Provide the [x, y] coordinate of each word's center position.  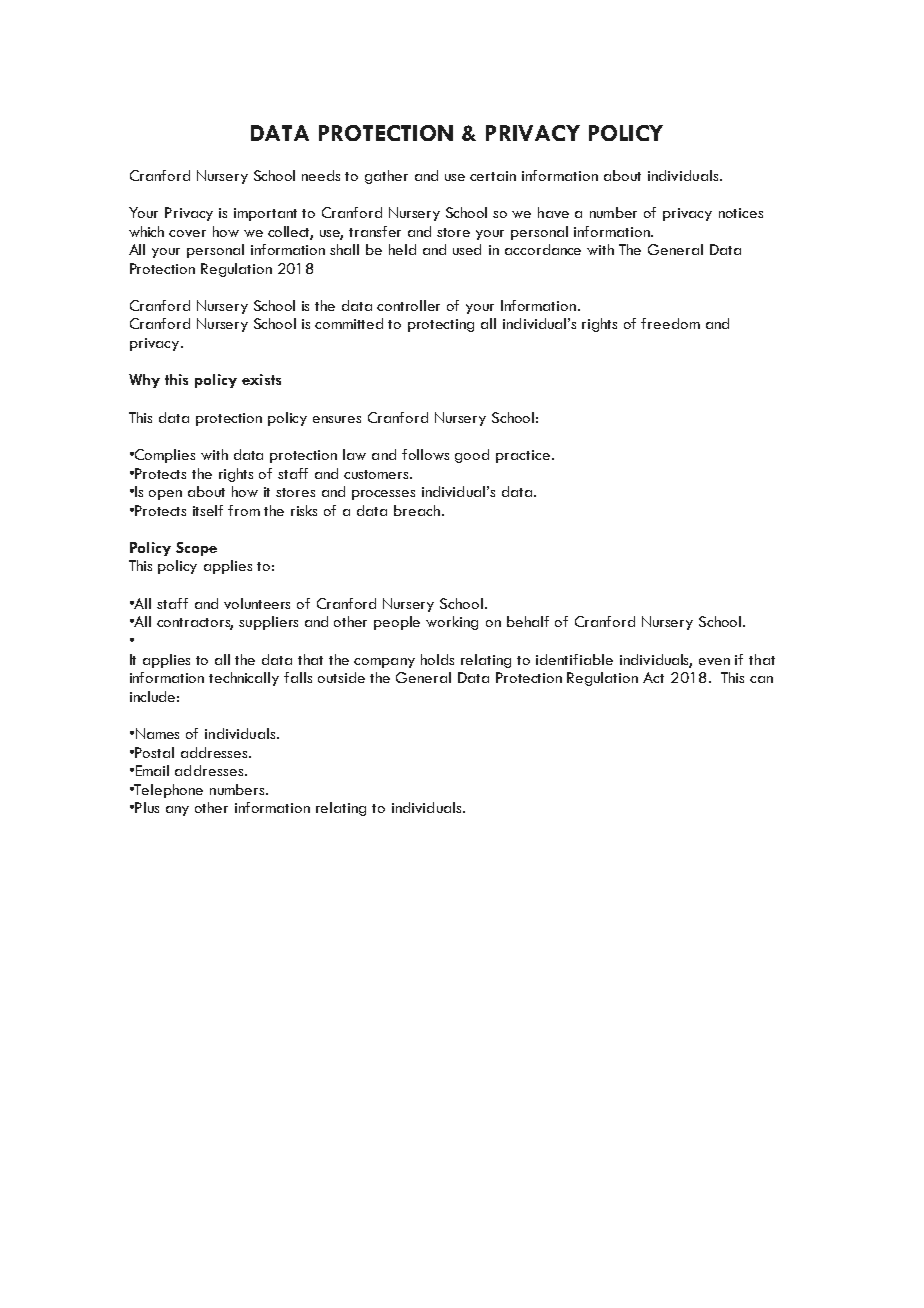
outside [341, 677]
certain [493, 176]
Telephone [168, 791]
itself [208, 510]
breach [418, 510]
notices [741, 213]
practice [523, 456]
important [265, 214]
